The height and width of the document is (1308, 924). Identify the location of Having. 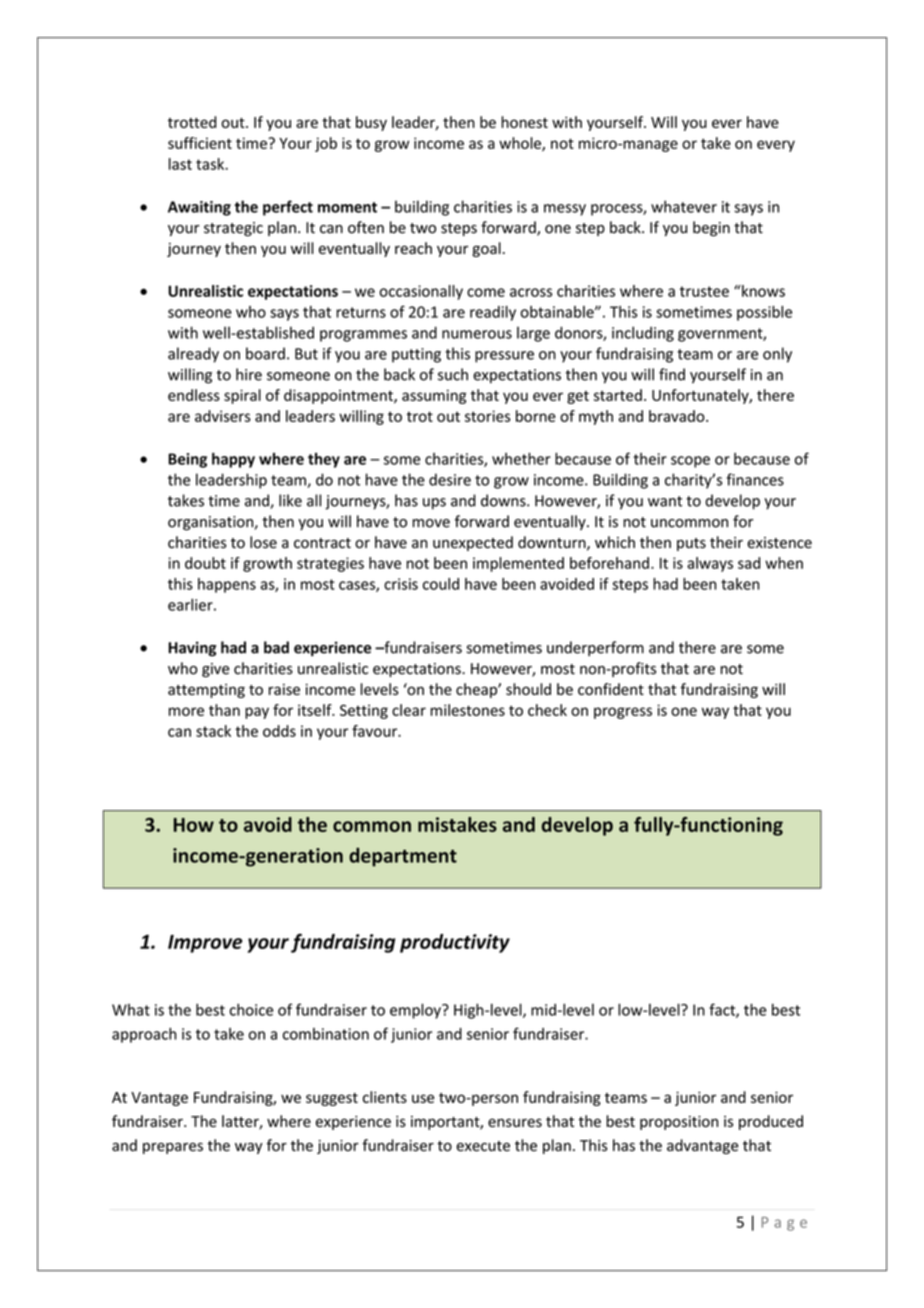
(192, 649).
